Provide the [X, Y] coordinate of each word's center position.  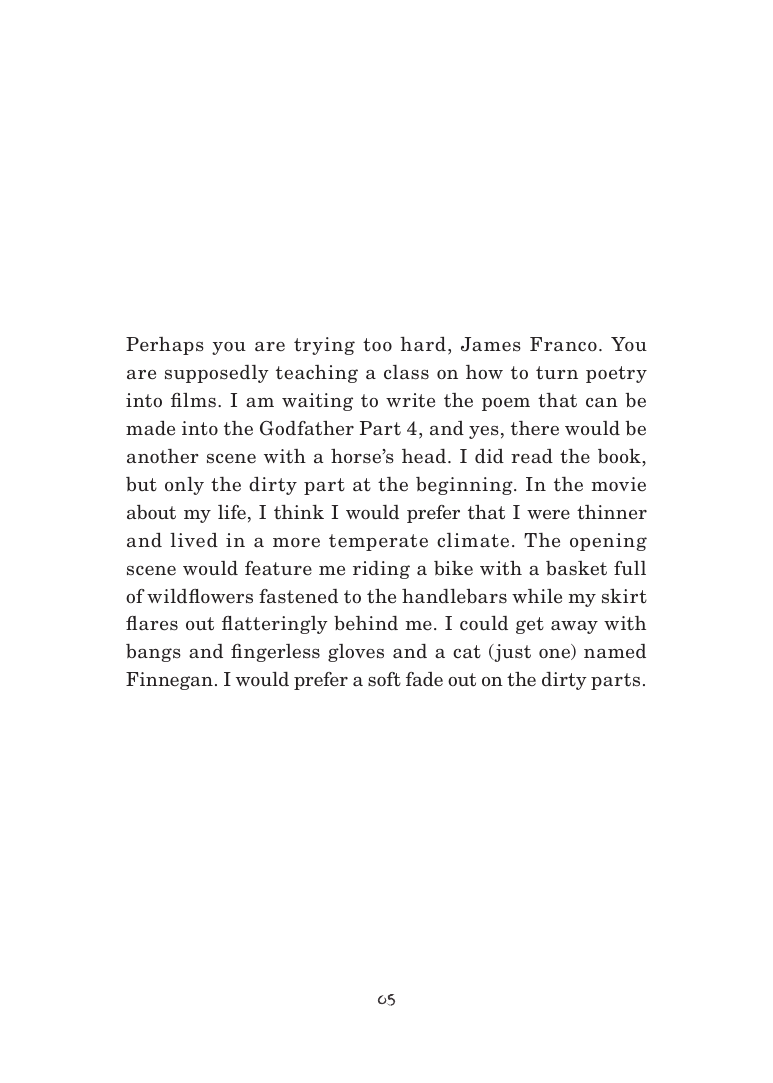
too [377, 345]
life [232, 512]
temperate [378, 542]
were [548, 515]
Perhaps [165, 346]
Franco [563, 344]
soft [384, 679]
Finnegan [169, 681]
